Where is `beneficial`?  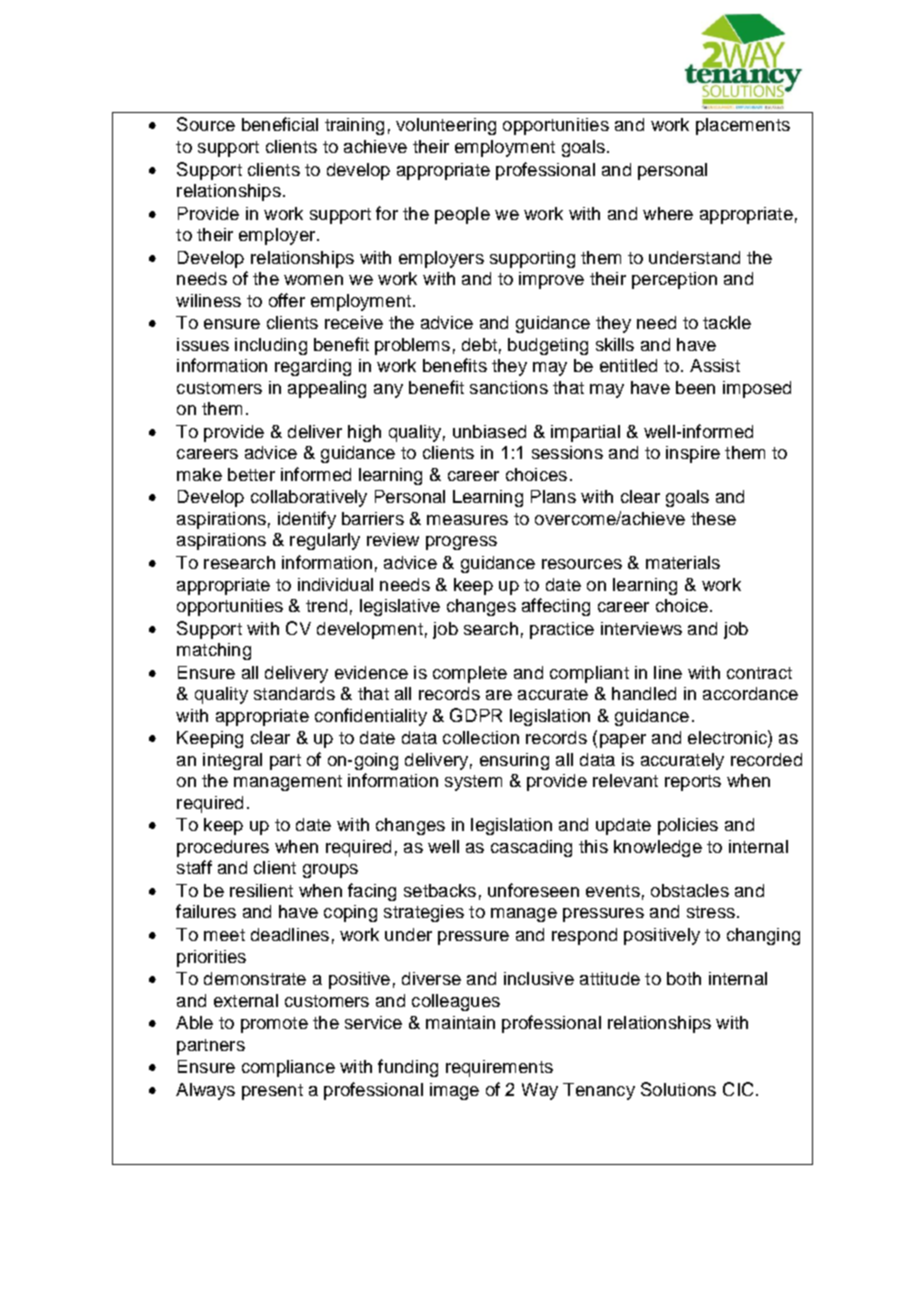
beneficial is located at coordinates (280, 124).
